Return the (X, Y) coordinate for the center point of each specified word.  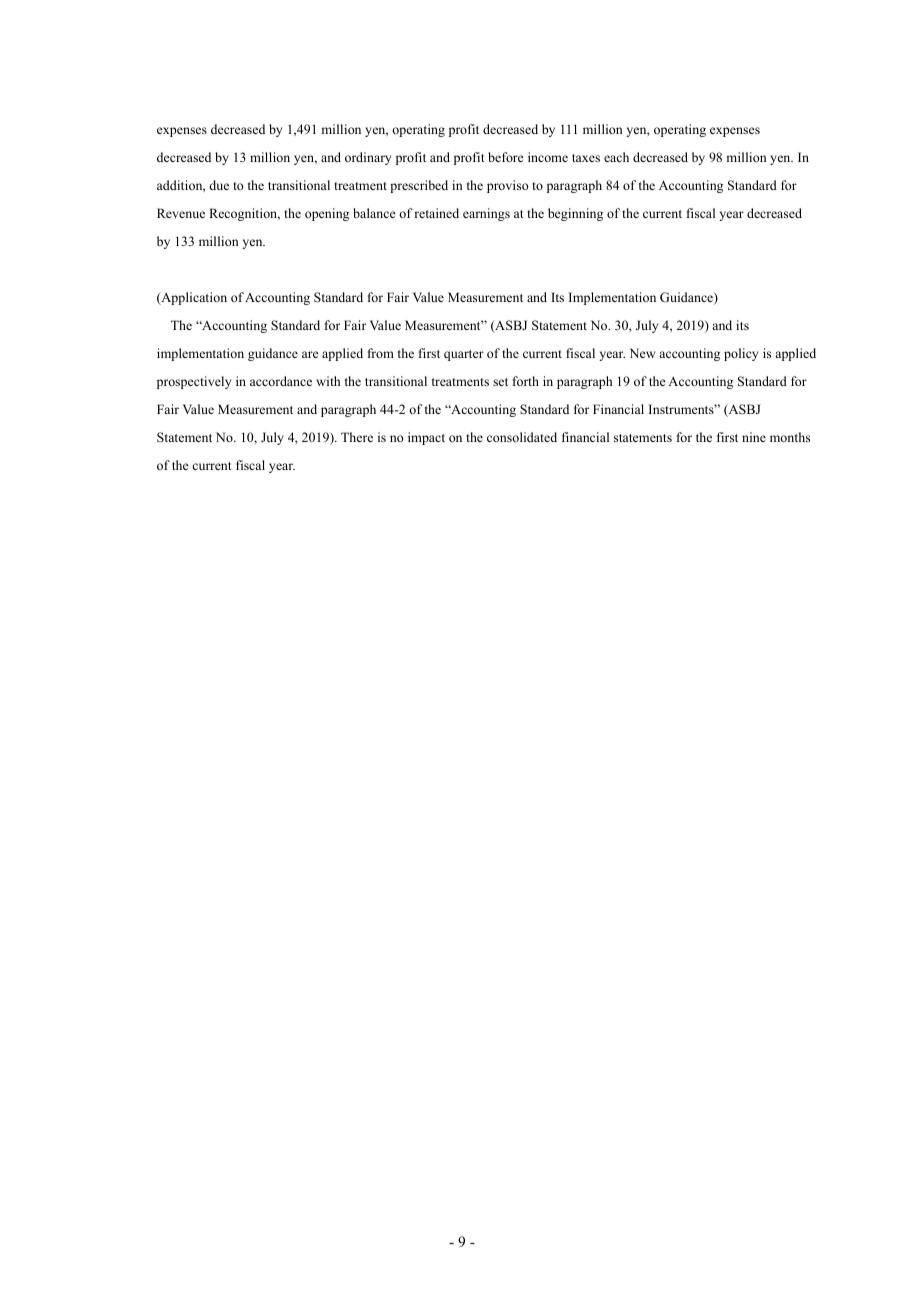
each (616, 157)
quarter (464, 355)
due (219, 185)
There (357, 437)
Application (193, 298)
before (506, 157)
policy (741, 354)
